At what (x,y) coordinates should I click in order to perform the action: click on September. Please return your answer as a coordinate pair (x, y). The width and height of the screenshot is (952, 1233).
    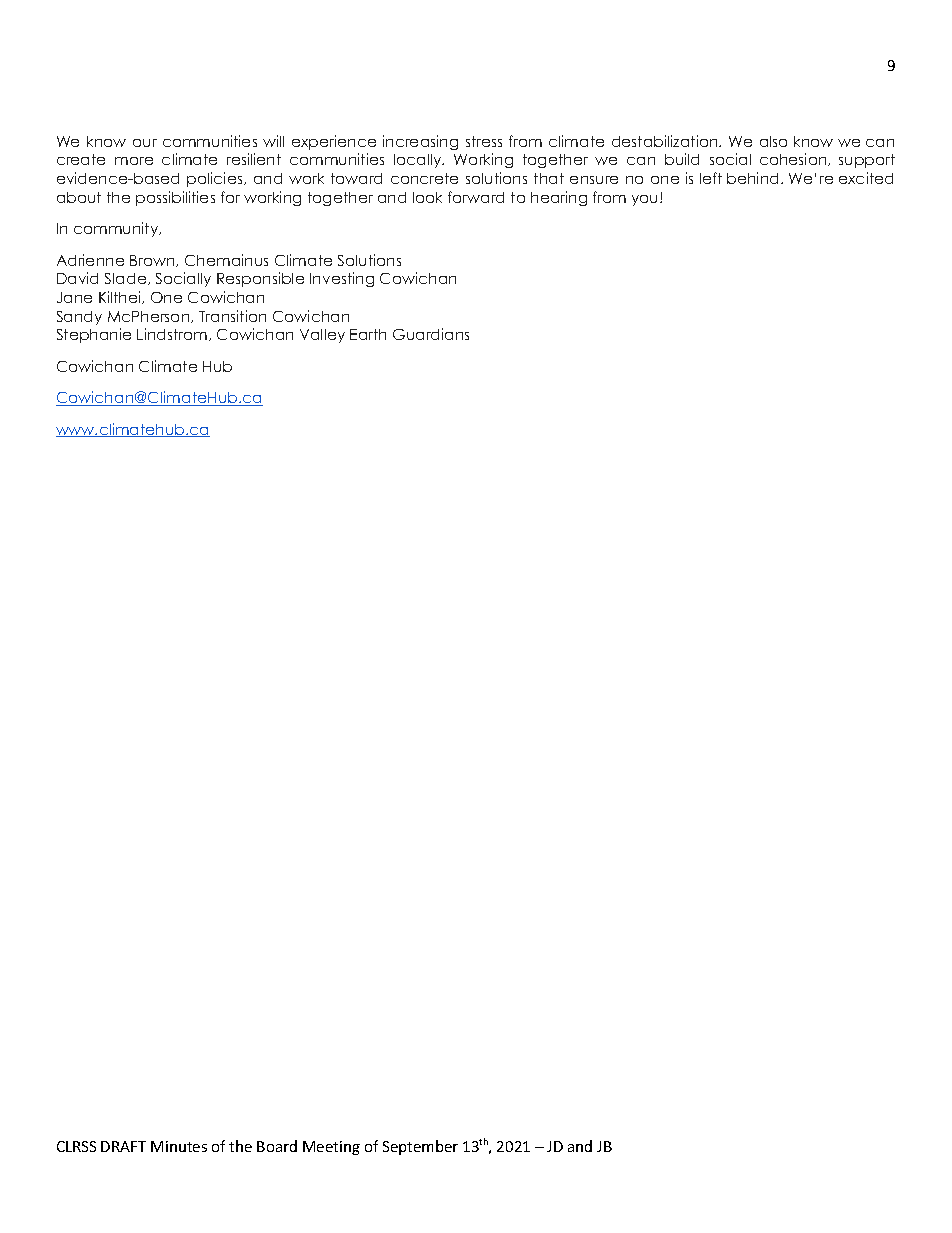
    Looking at the image, I should click on (420, 1147).
